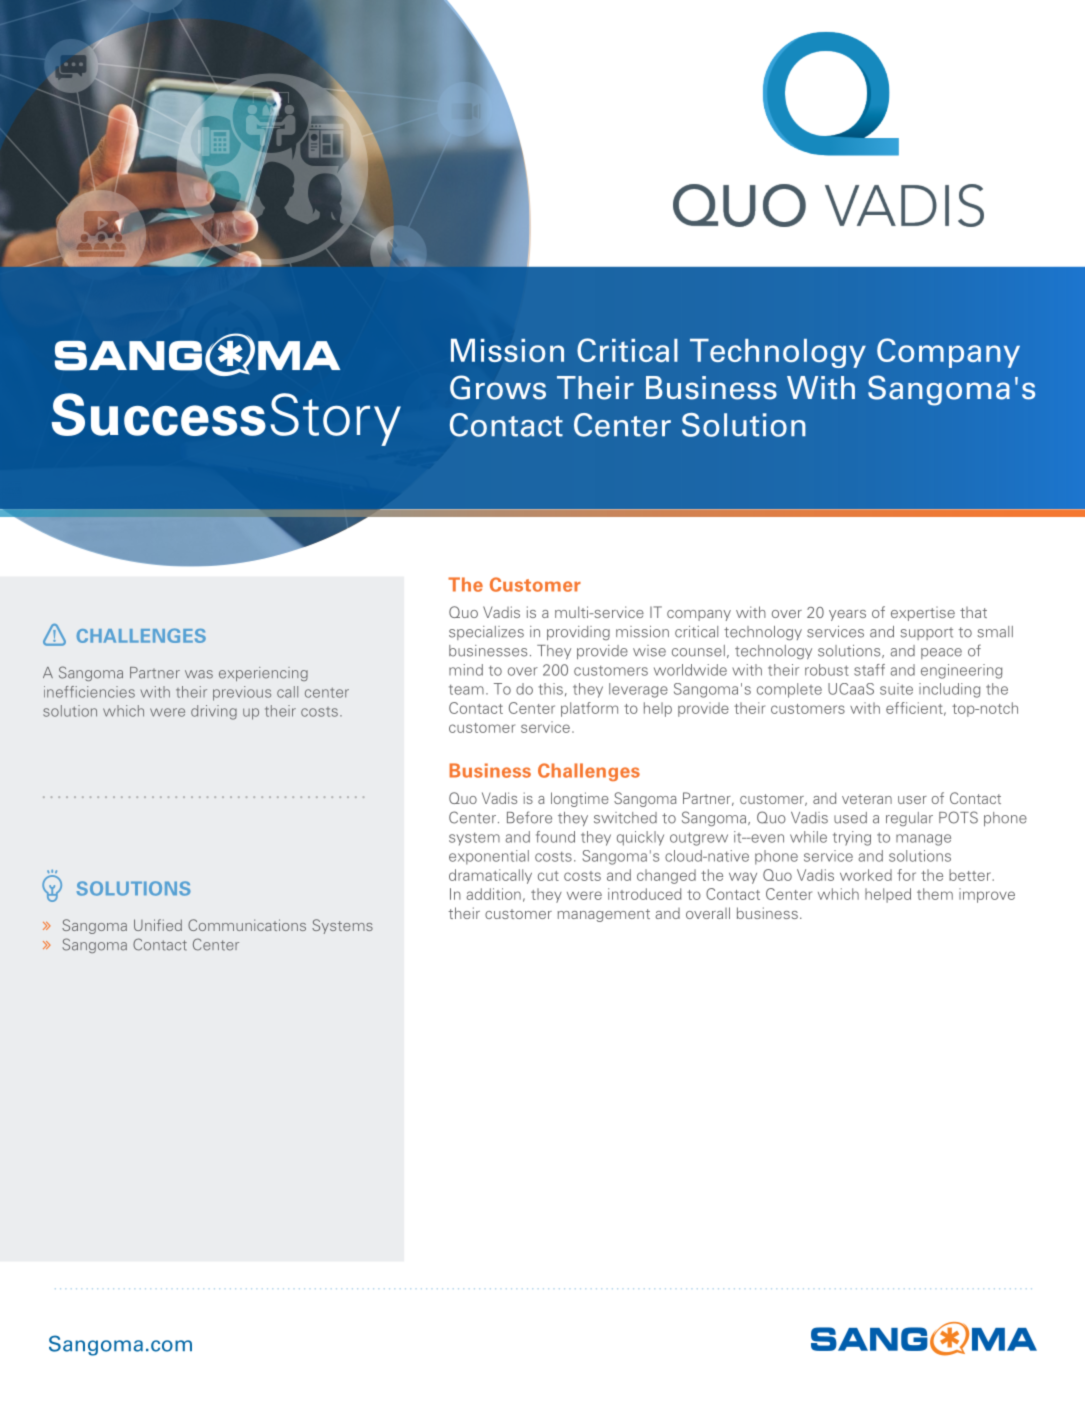 This document has width=1085, height=1404. What do you see at coordinates (486, 633) in the document?
I see `specializes` at bounding box center [486, 633].
